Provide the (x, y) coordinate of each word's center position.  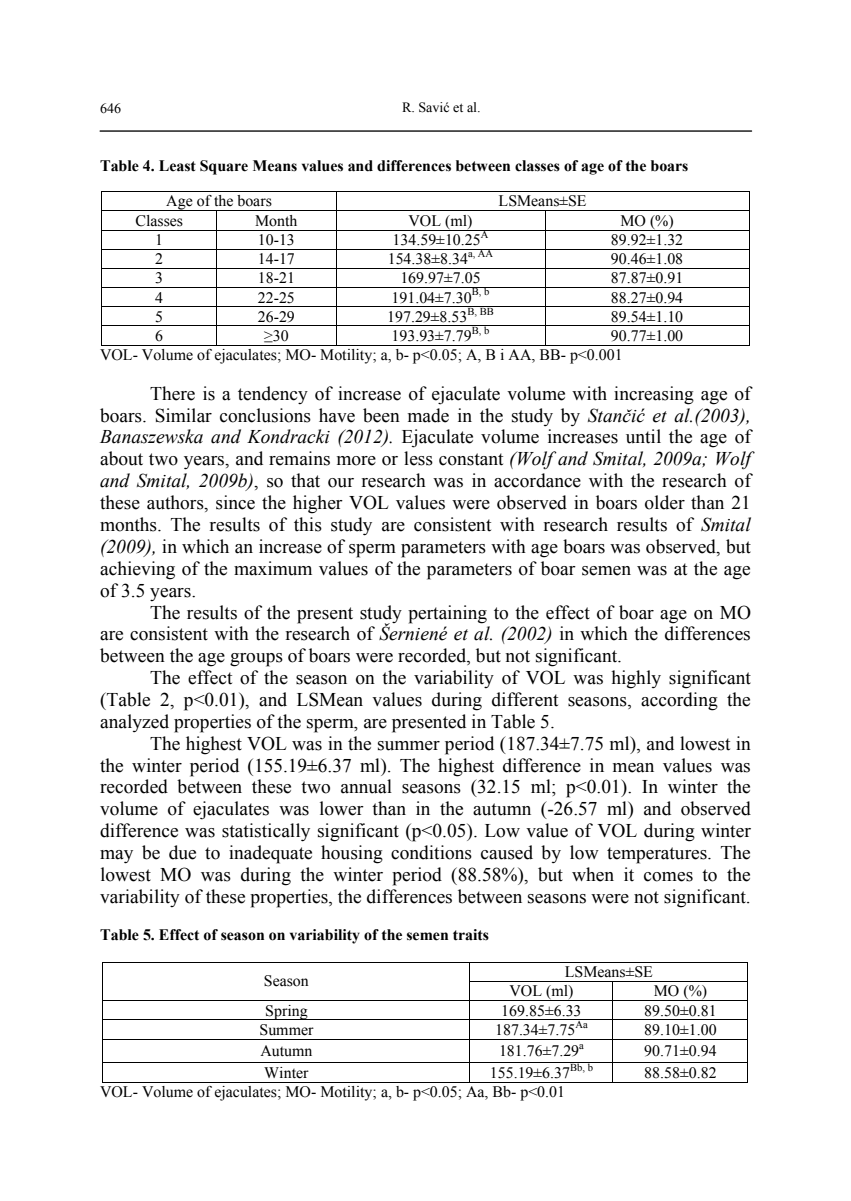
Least (177, 166)
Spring (287, 1012)
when (593, 874)
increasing (654, 395)
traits (471, 935)
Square (224, 167)
